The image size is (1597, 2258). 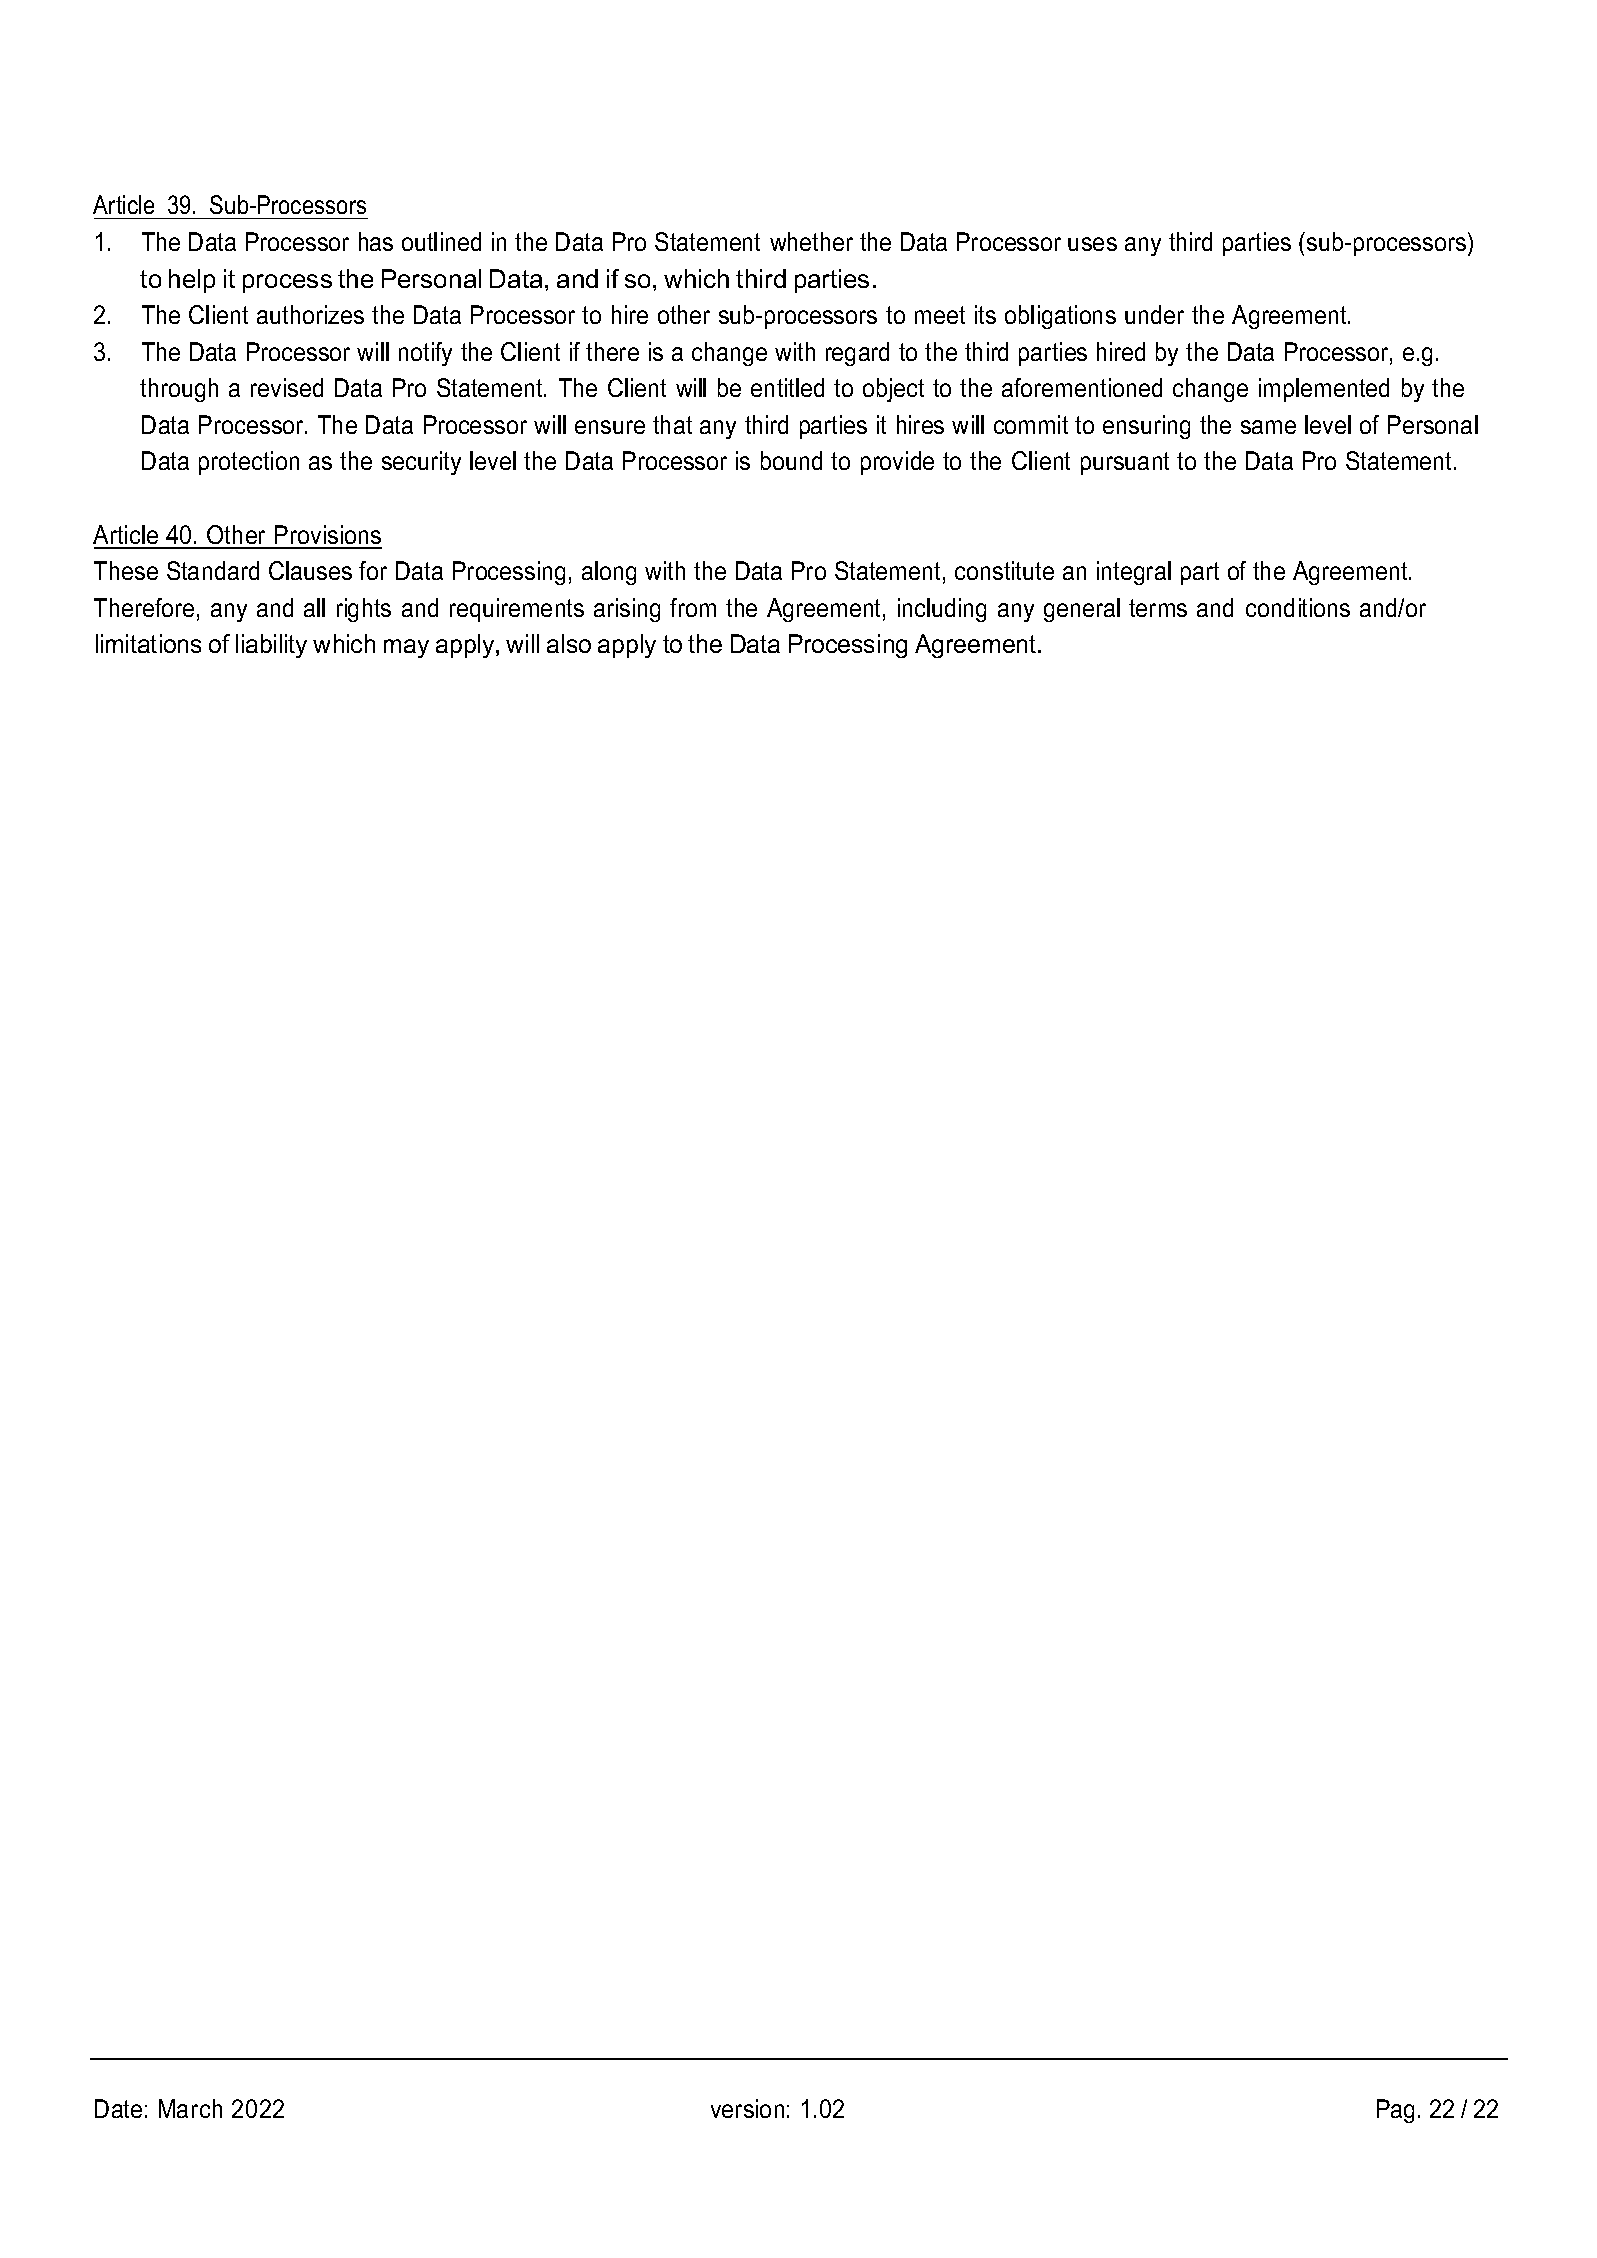 I want to click on liability, so click(x=271, y=646).
